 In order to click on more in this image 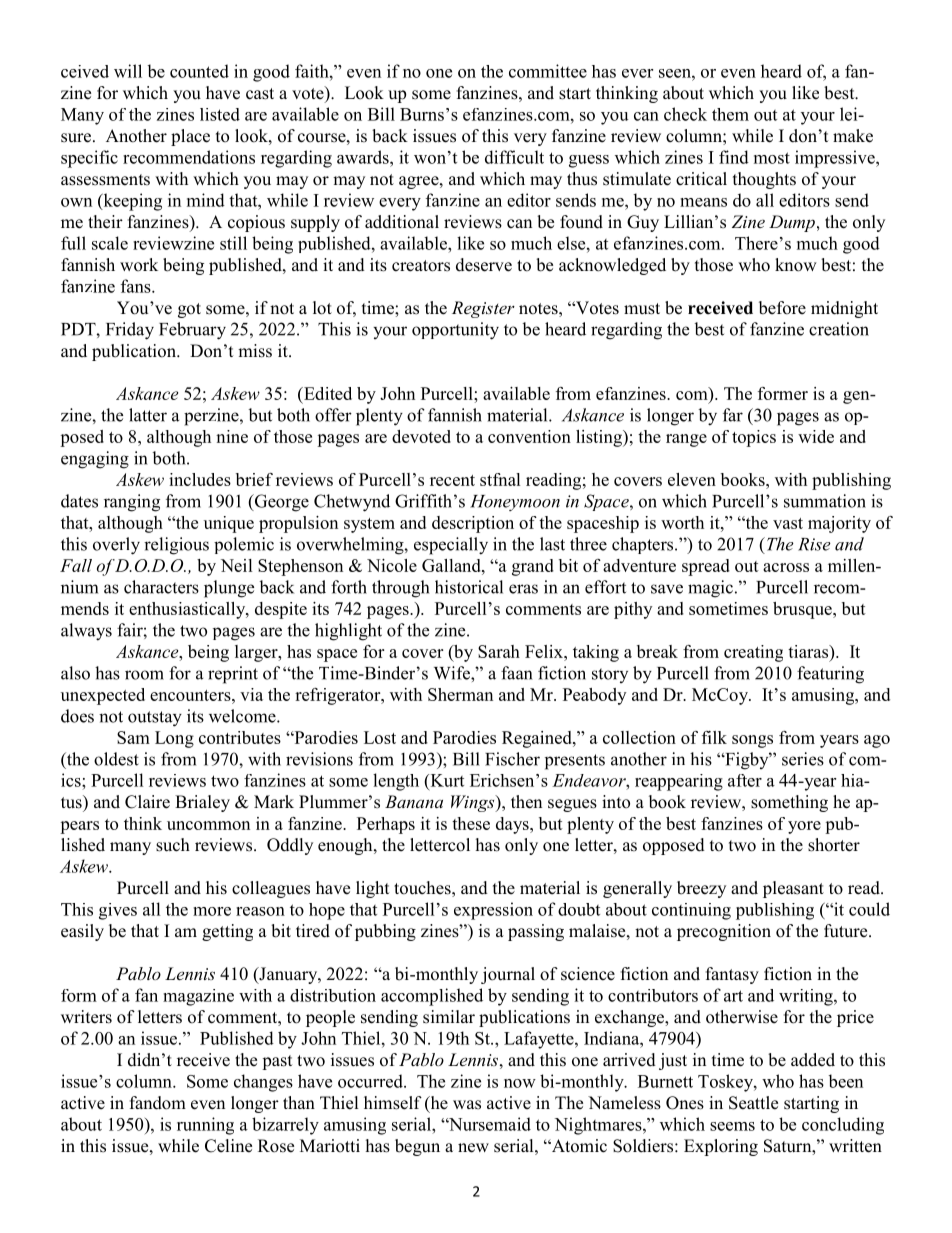, I will do `click(212, 911)`.
